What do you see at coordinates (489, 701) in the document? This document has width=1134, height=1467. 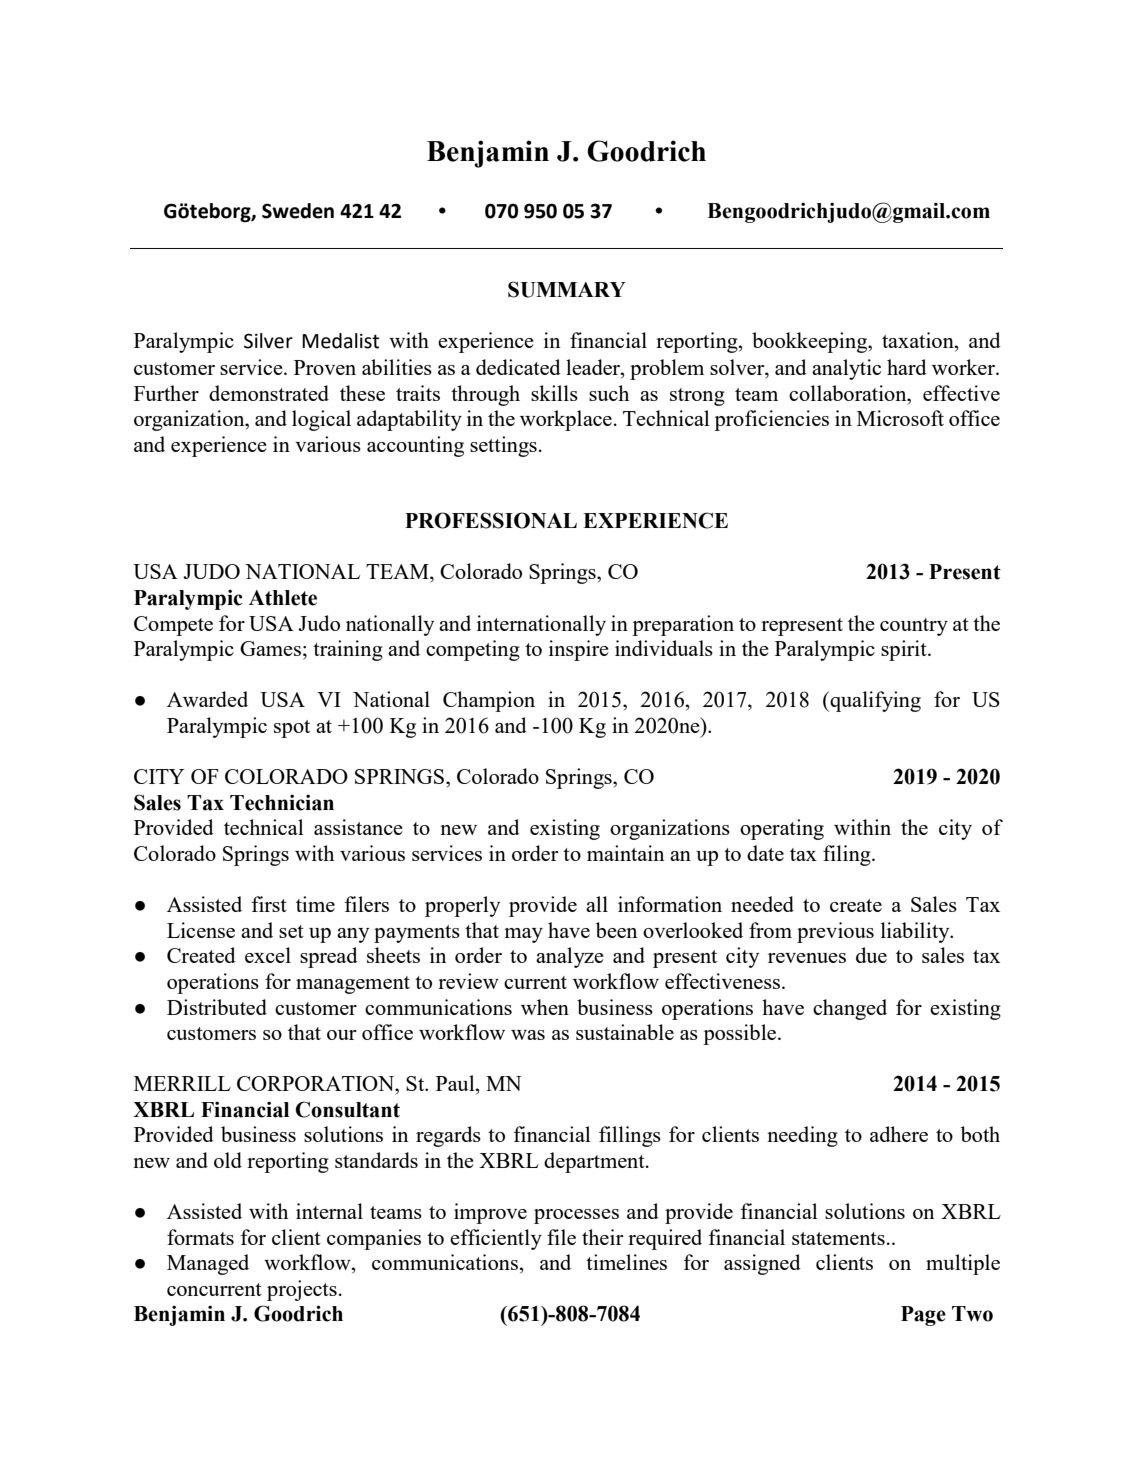 I see `Champion` at bounding box center [489, 701].
